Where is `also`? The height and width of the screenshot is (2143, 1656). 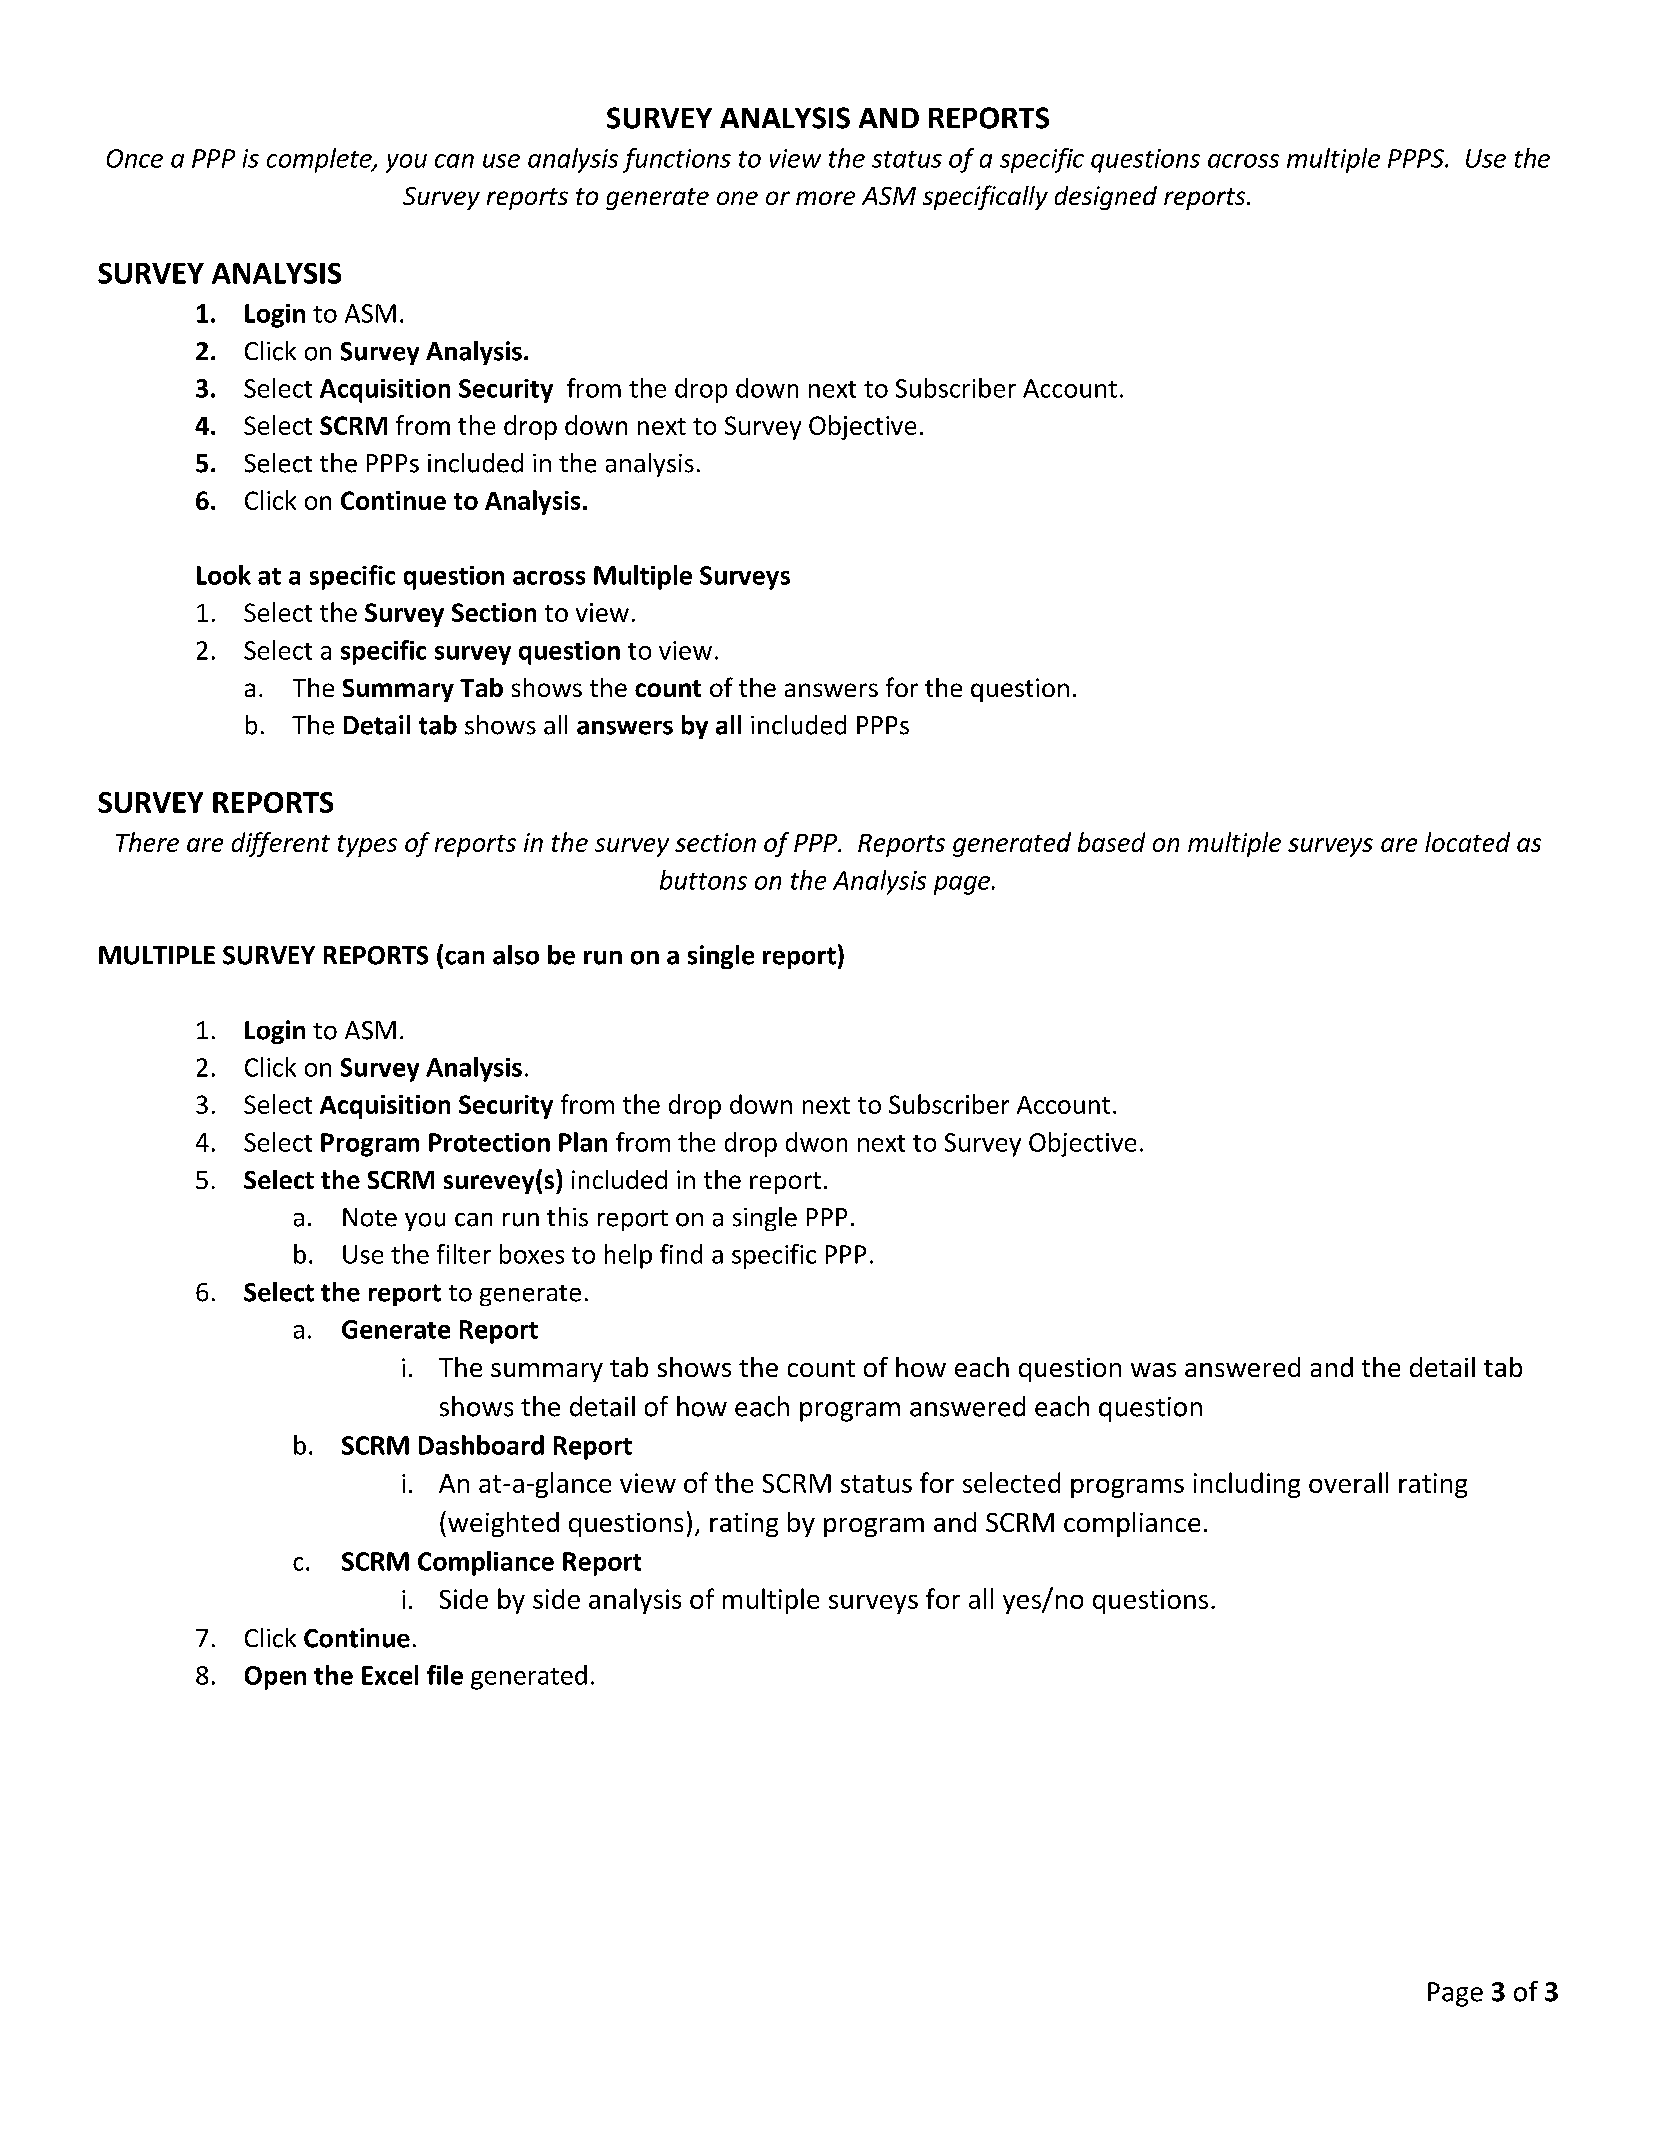
also is located at coordinates (516, 955).
